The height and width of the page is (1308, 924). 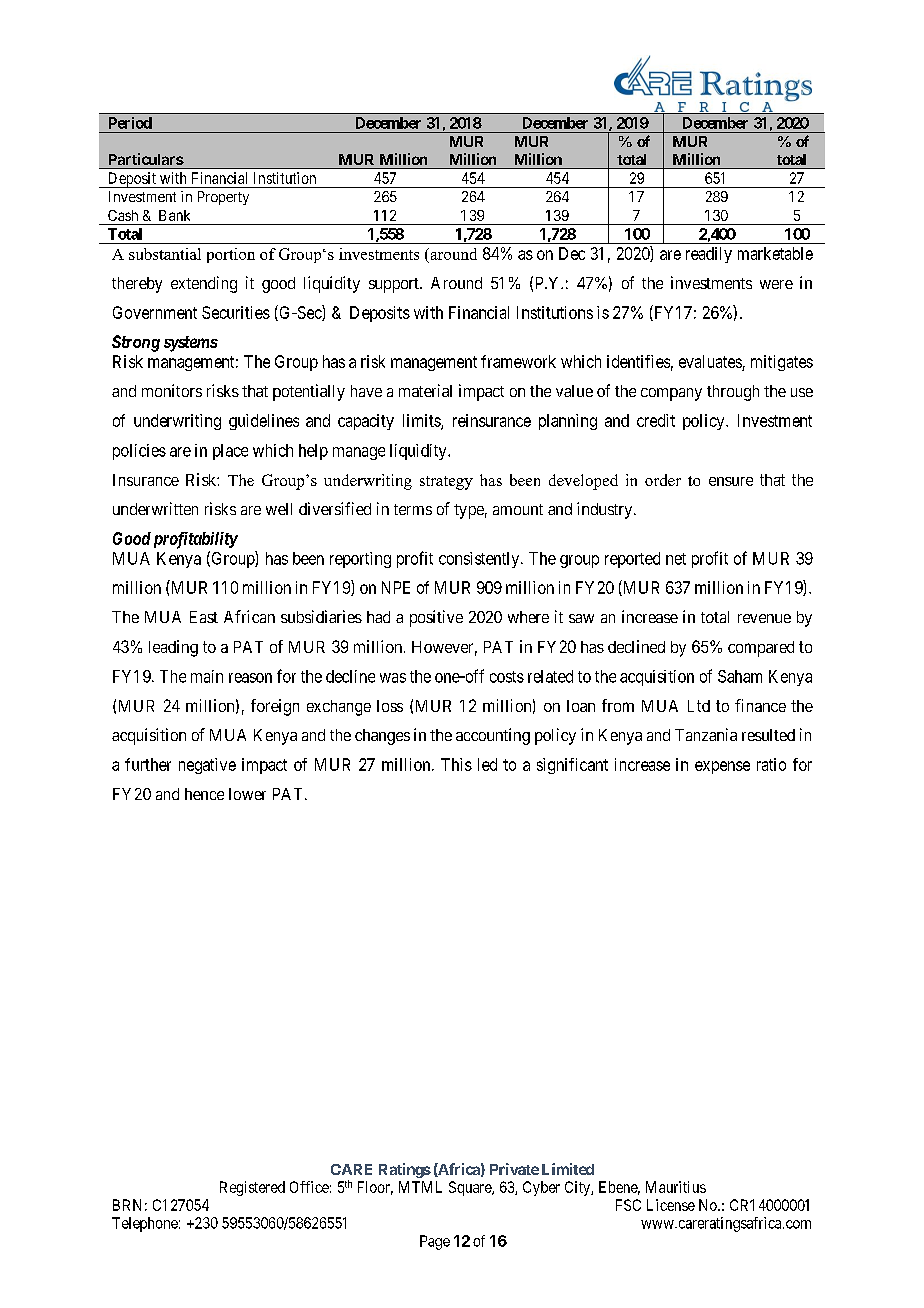 I want to click on This, so click(x=456, y=764).
